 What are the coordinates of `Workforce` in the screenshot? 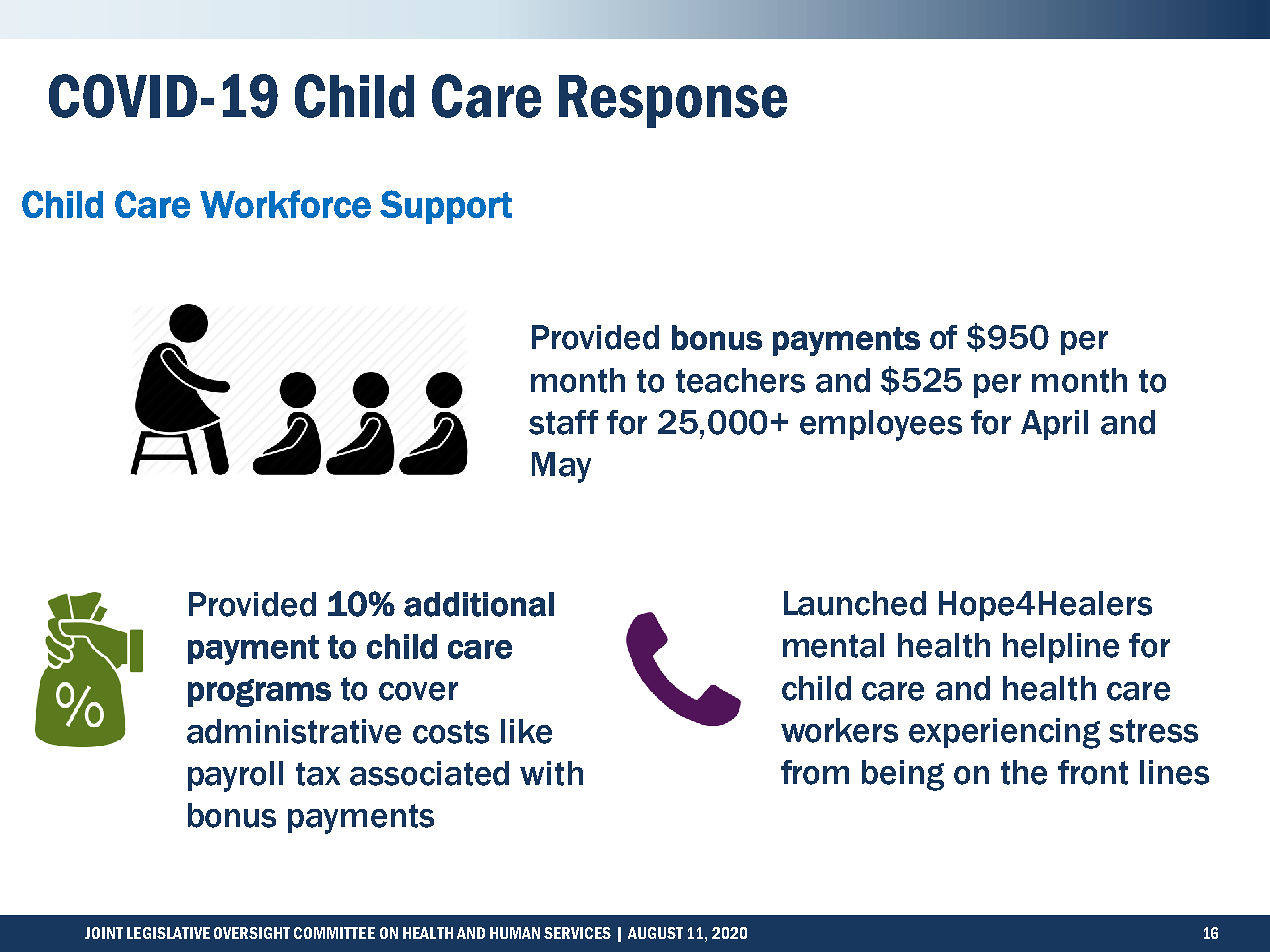 It's located at (285, 204).
